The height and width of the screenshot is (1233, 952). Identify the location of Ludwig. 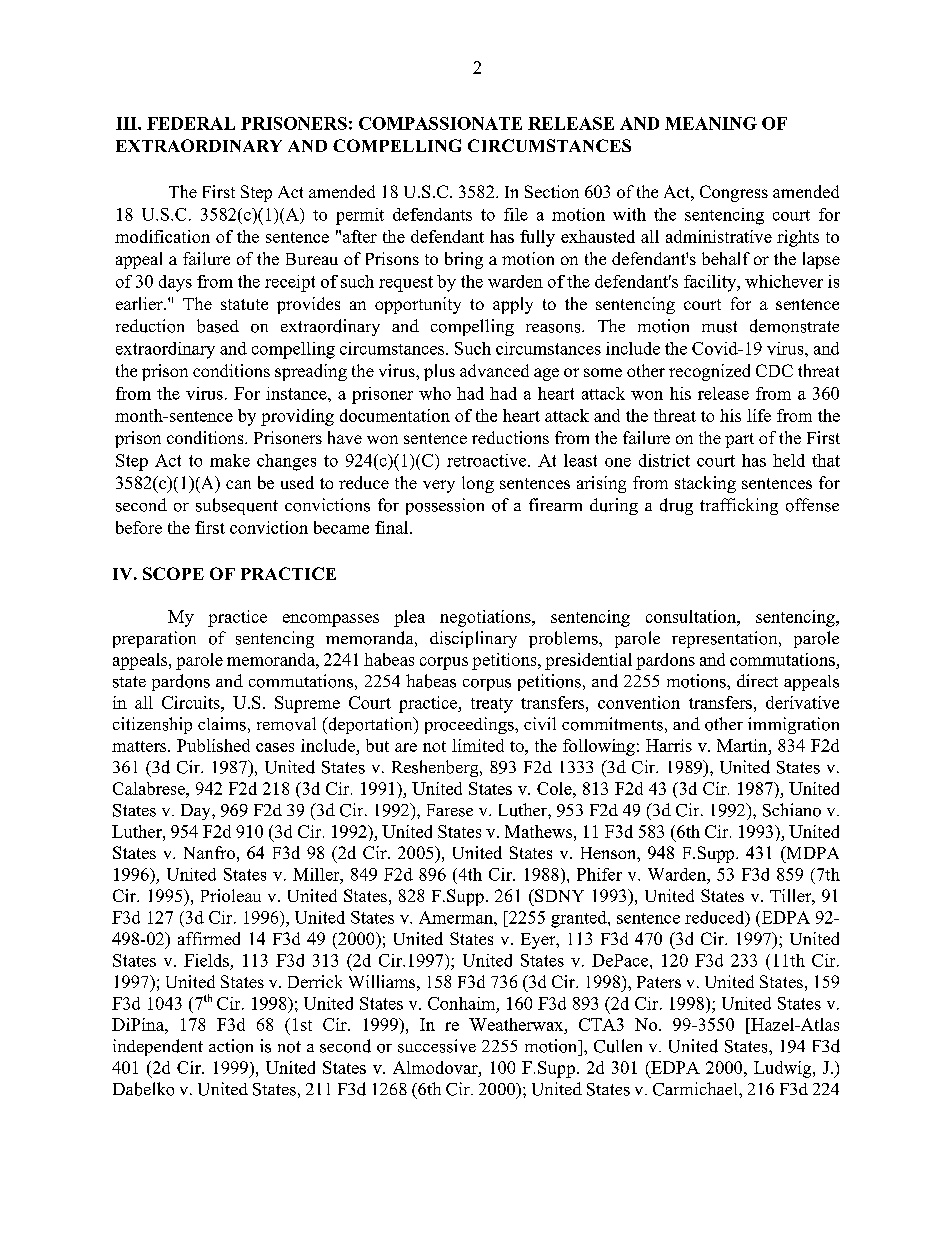
(784, 1069).
